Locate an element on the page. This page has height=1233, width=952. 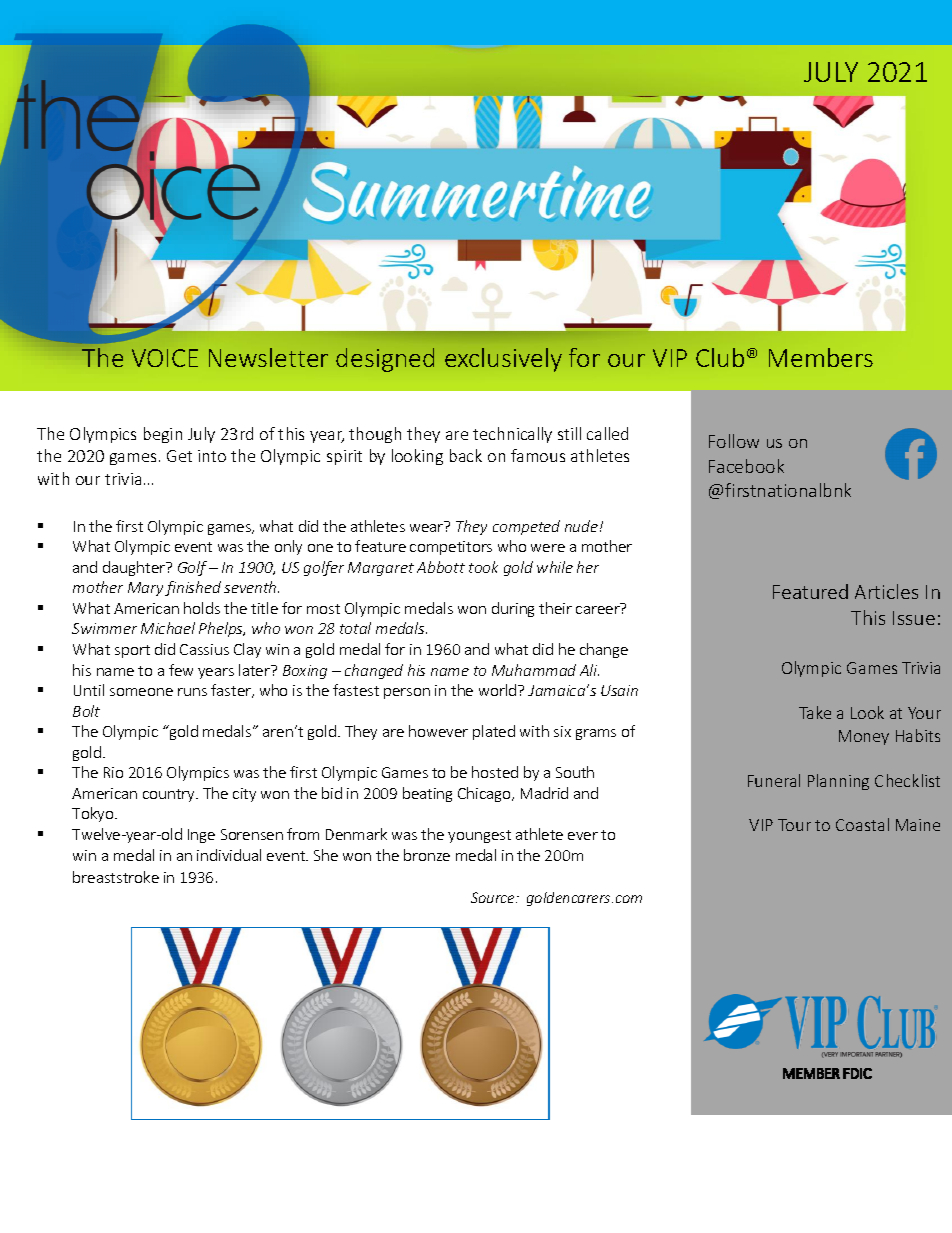
VOICE is located at coordinates (165, 358).
